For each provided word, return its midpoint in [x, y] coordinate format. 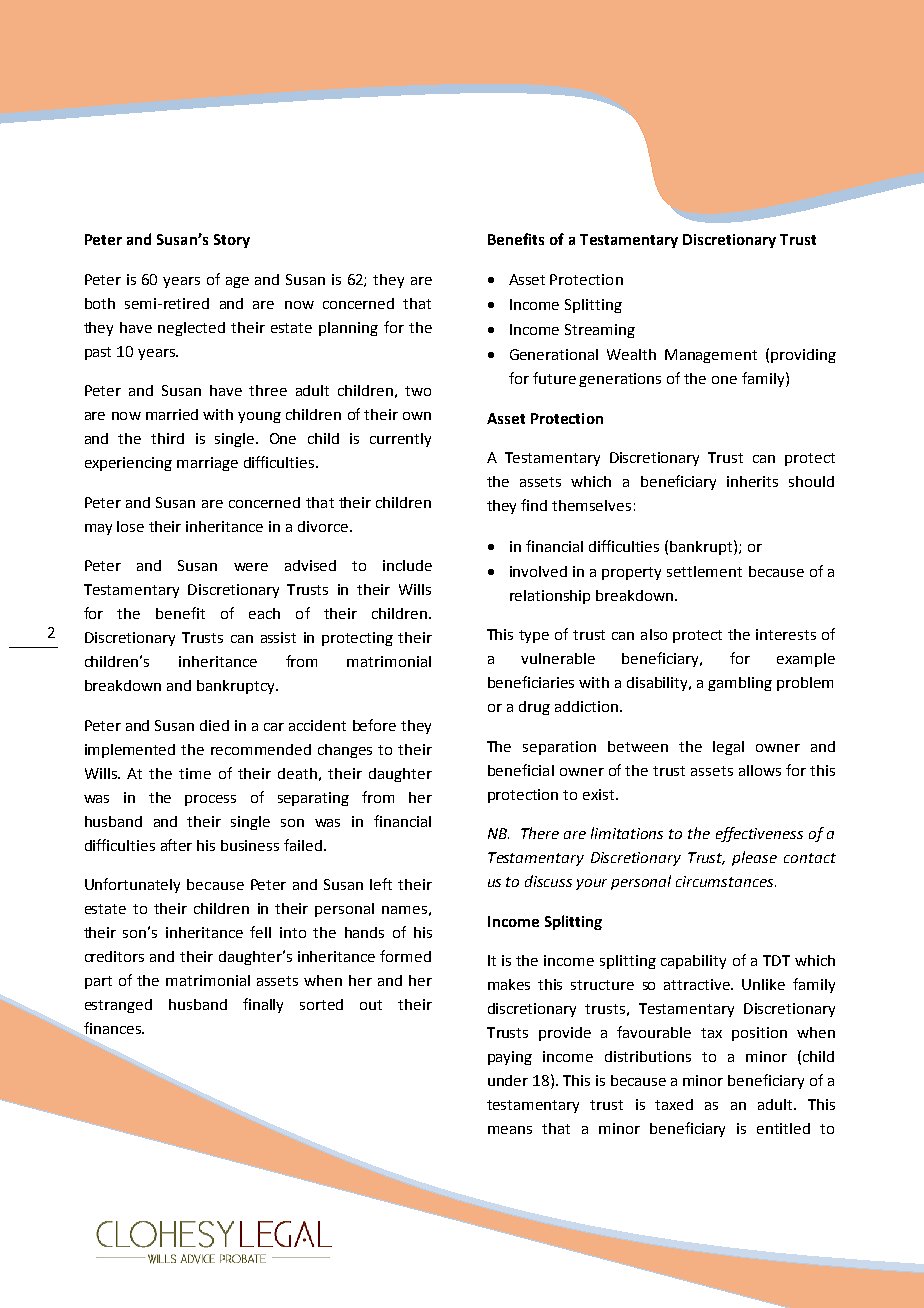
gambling [740, 684]
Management [711, 356]
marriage [207, 464]
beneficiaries [531, 682]
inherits [752, 481]
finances [113, 1028]
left [381, 884]
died [214, 725]
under [508, 1080]
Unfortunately [132, 885]
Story [232, 241]
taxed [674, 1104]
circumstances [726, 881]
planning [348, 329]
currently [400, 440]
